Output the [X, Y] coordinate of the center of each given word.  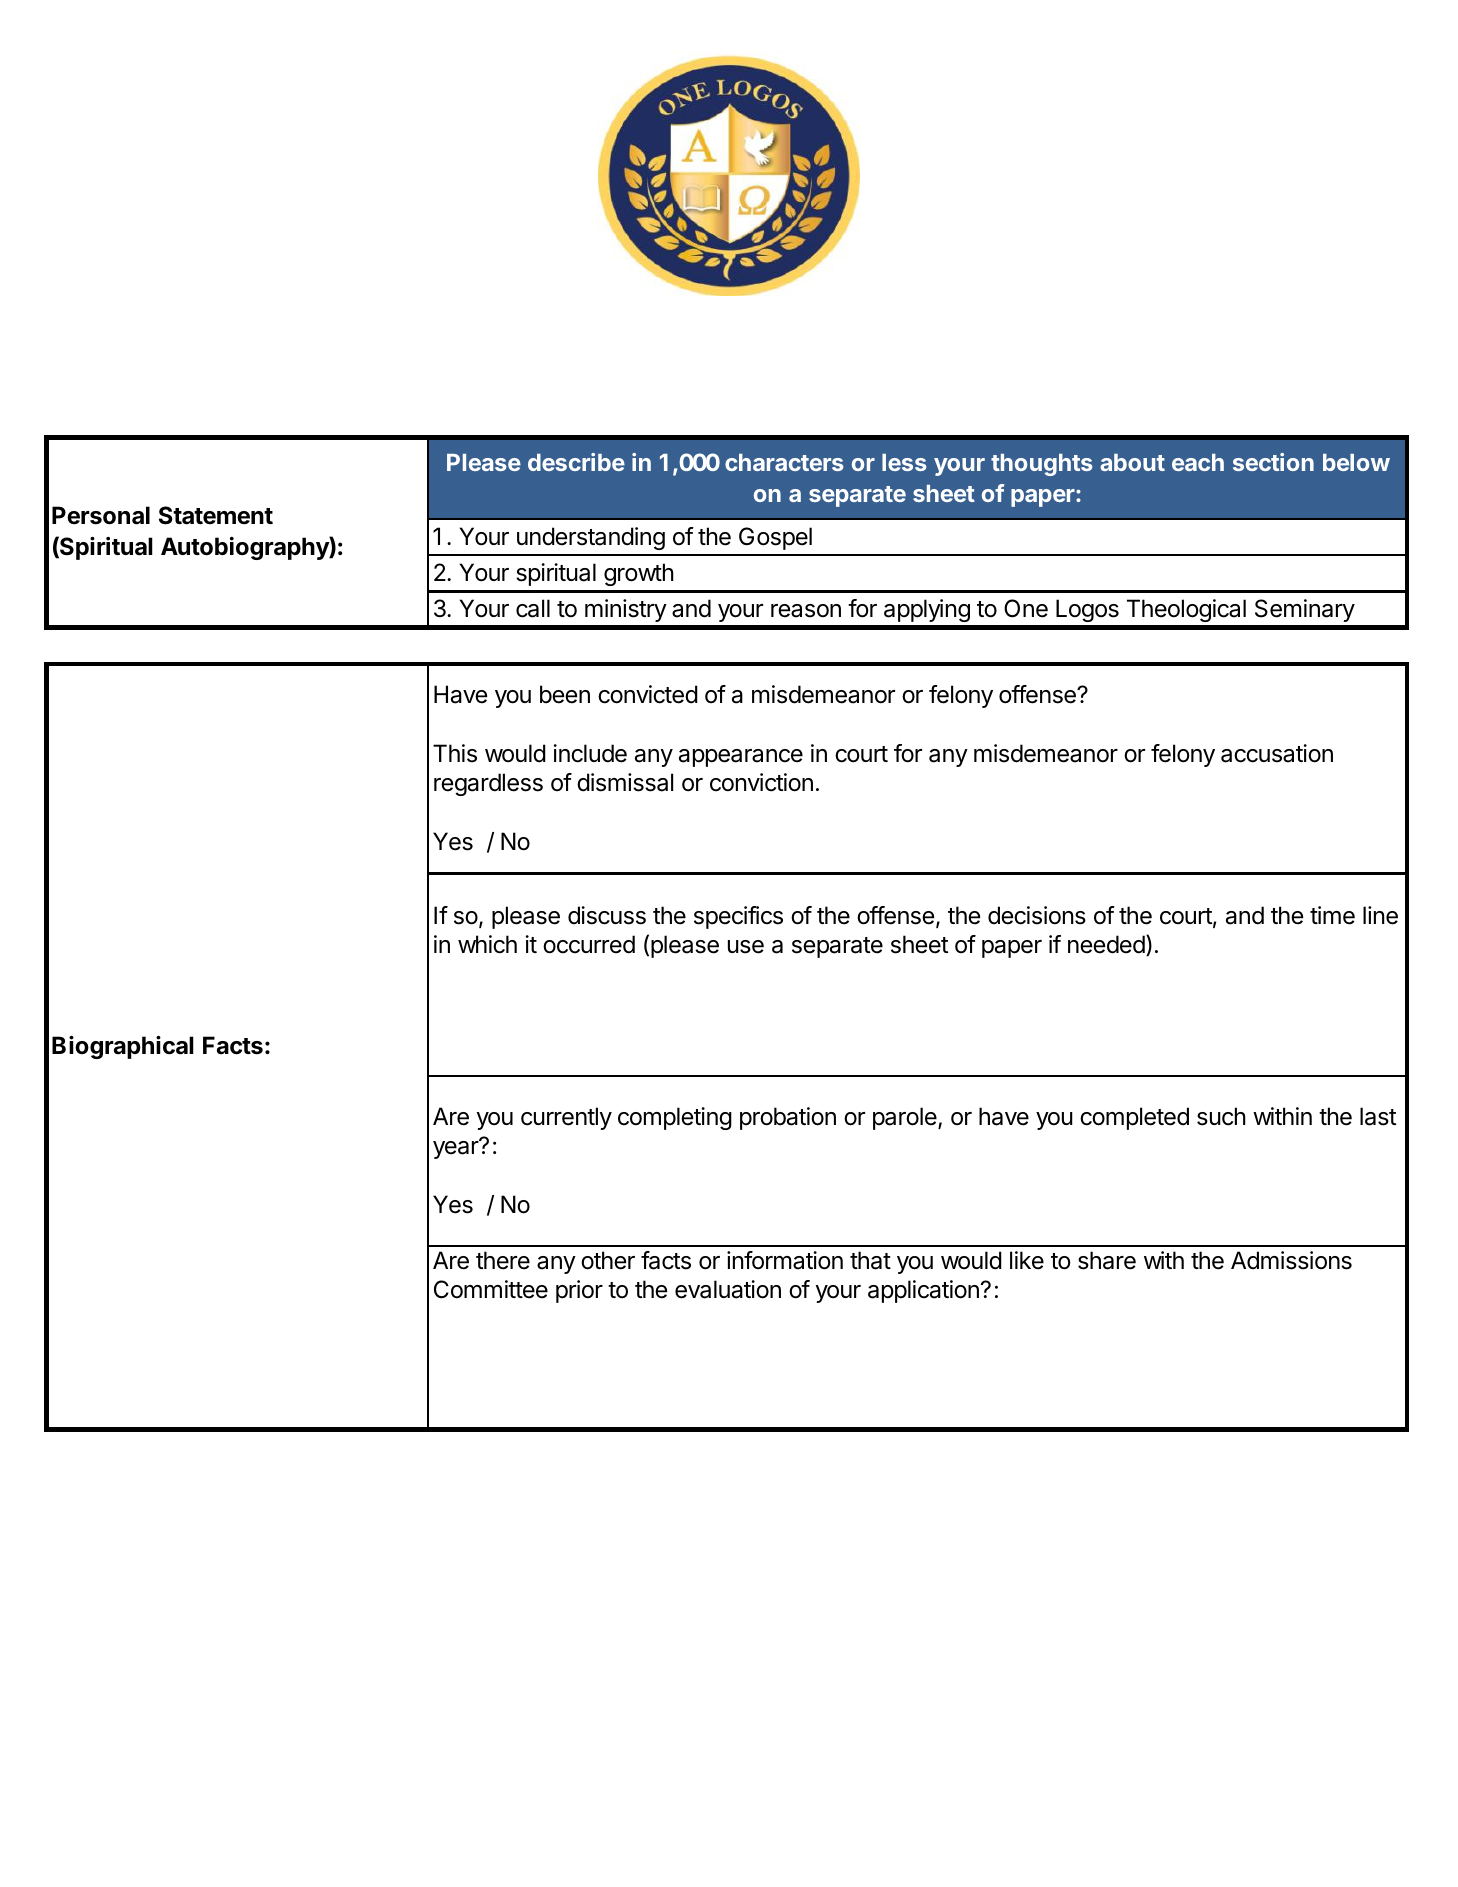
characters [784, 462]
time [1332, 915]
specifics [738, 917]
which [487, 944]
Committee [491, 1289]
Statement [216, 515]
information [785, 1260]
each [1198, 462]
